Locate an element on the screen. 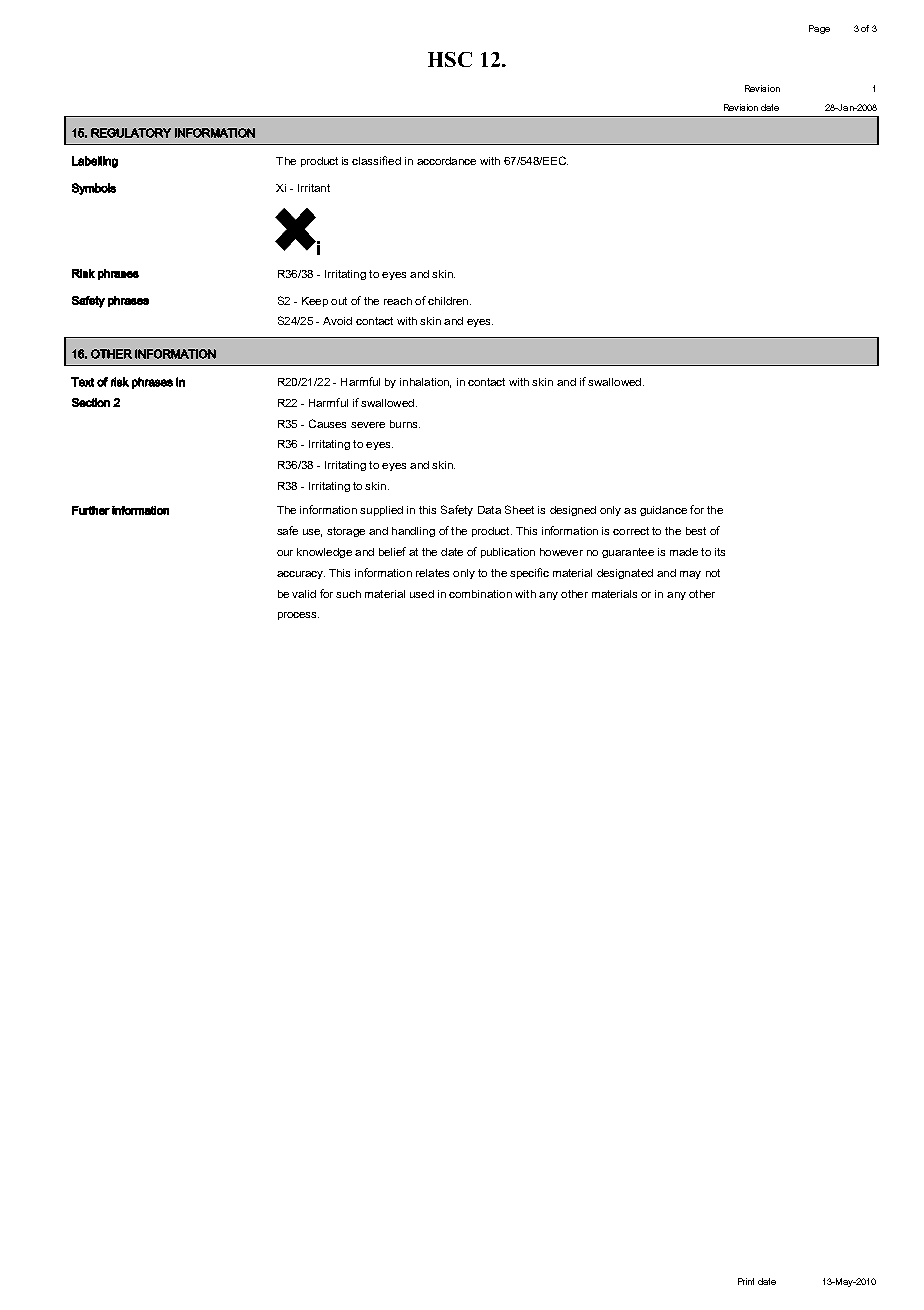 This screenshot has height=1310, width=924. guidance is located at coordinates (663, 511).
